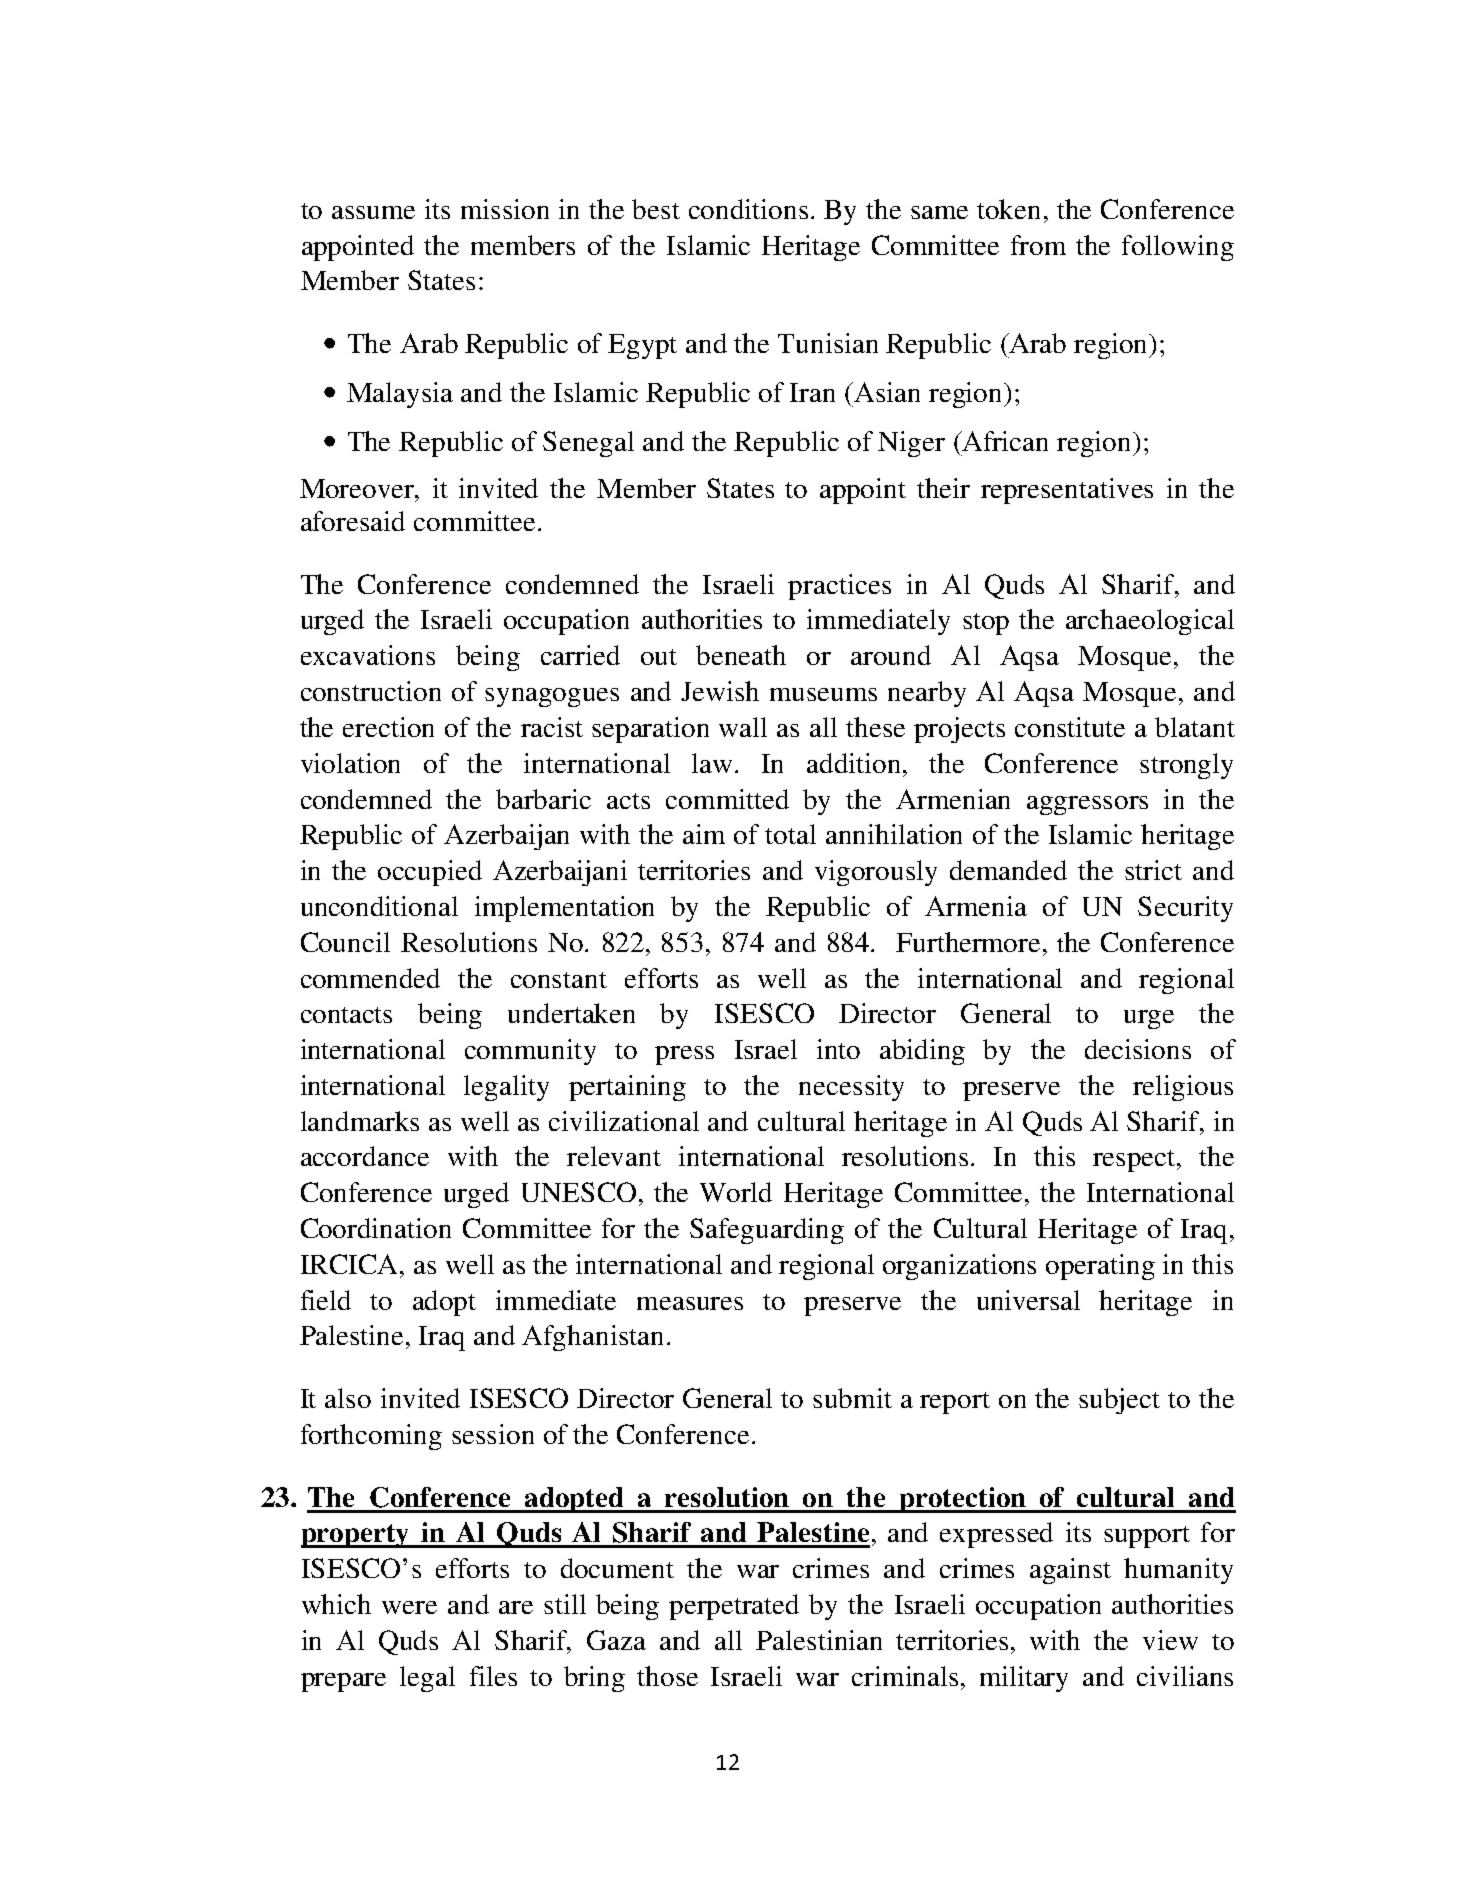 The image size is (1457, 1885). What do you see at coordinates (1070, 727) in the screenshot?
I see `constitute` at bounding box center [1070, 727].
